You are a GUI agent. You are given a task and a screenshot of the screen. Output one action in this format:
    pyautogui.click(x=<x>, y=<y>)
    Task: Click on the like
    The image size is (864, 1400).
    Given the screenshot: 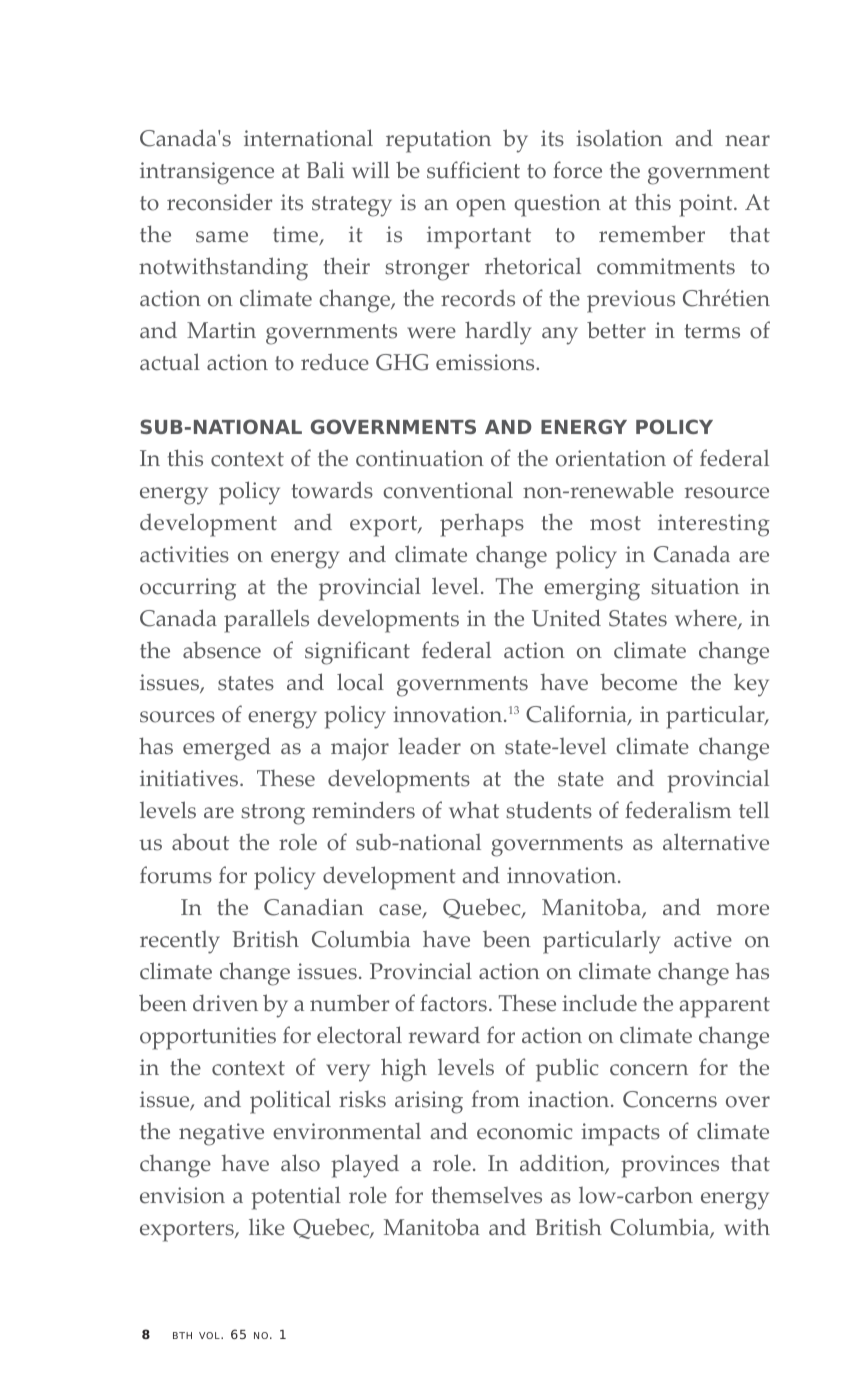 What is the action you would take?
    pyautogui.click(x=267, y=1227)
